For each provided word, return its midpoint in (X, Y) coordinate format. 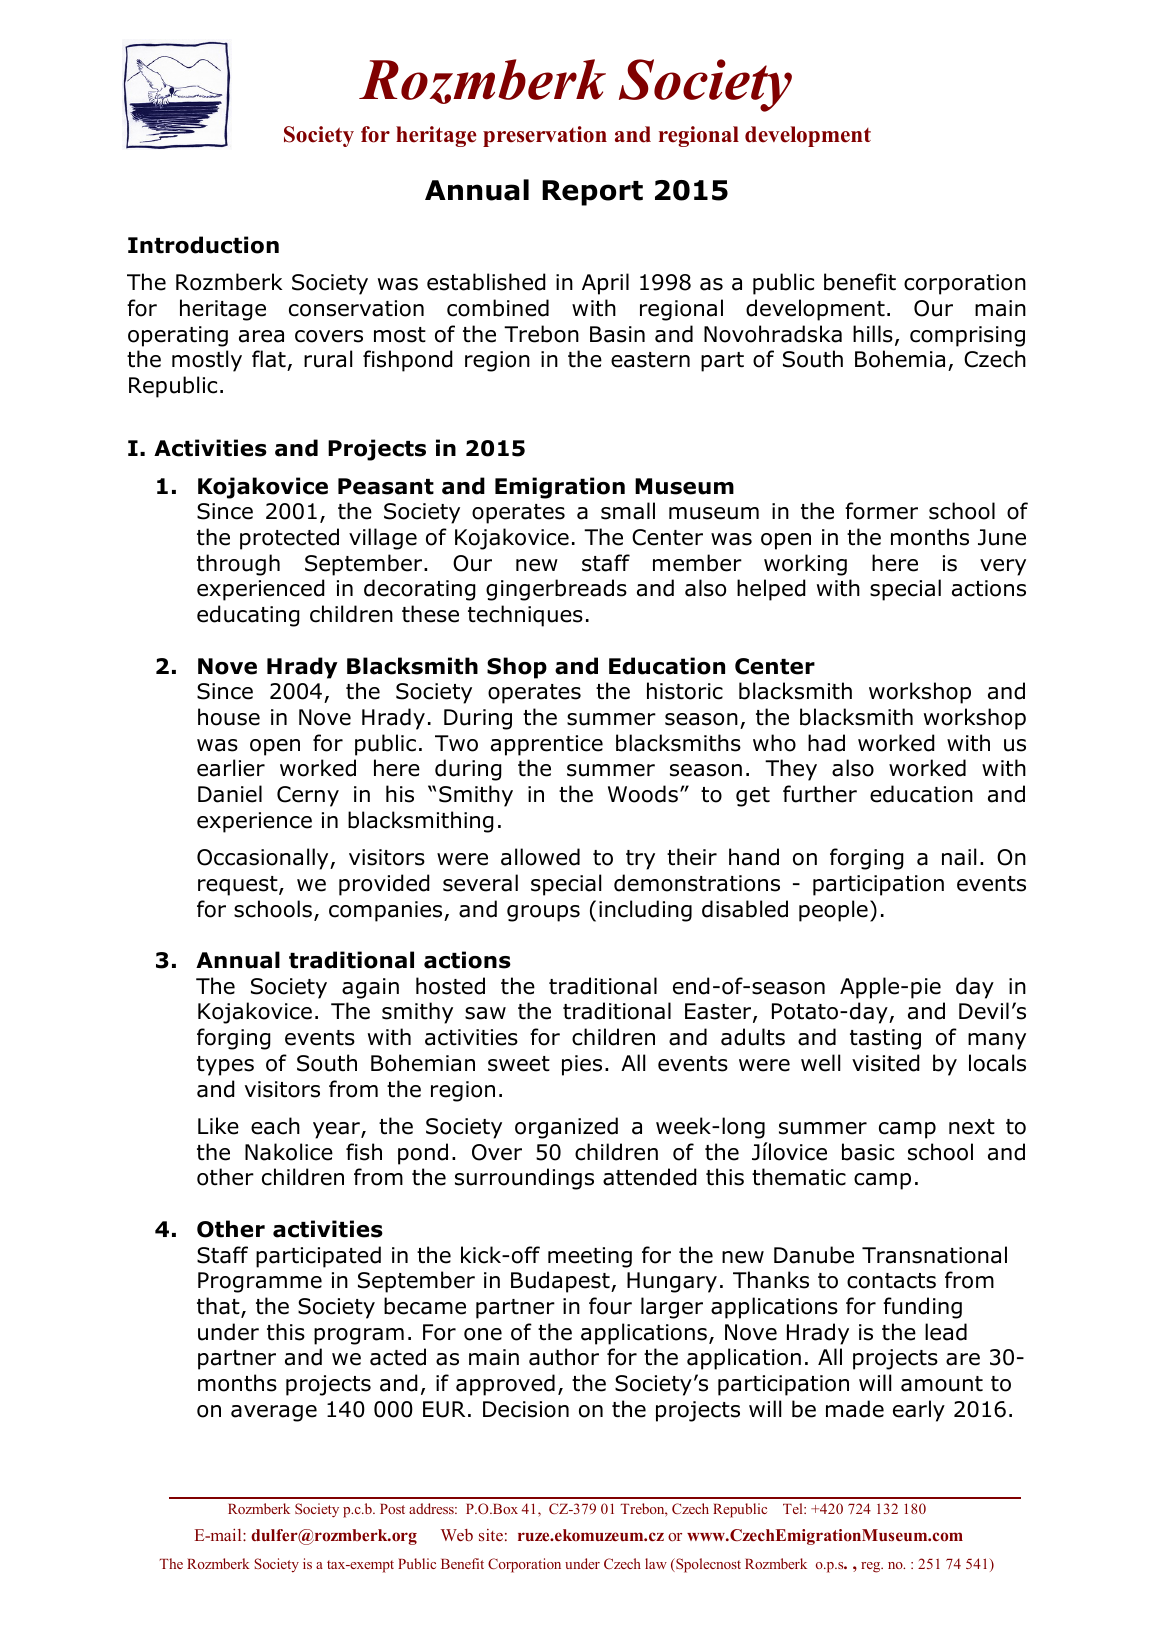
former (881, 511)
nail (959, 857)
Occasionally (264, 859)
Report (592, 193)
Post (392, 1509)
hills (873, 334)
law (656, 1563)
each (275, 1126)
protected (289, 539)
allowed (540, 857)
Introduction (203, 245)
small (628, 511)
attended (650, 1177)
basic (868, 1152)
